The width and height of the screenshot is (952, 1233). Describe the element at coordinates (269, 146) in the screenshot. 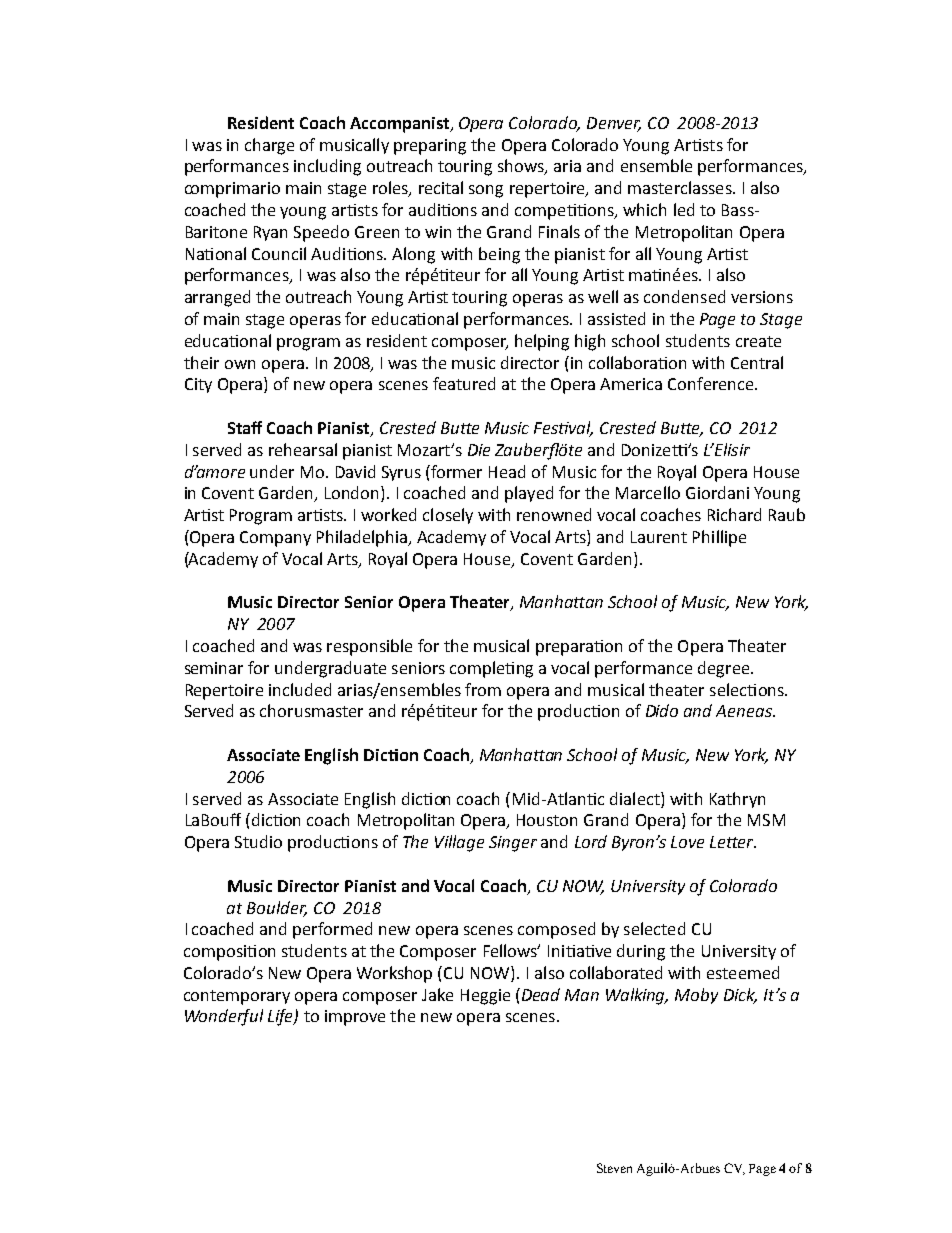

I see `charge` at that location.
